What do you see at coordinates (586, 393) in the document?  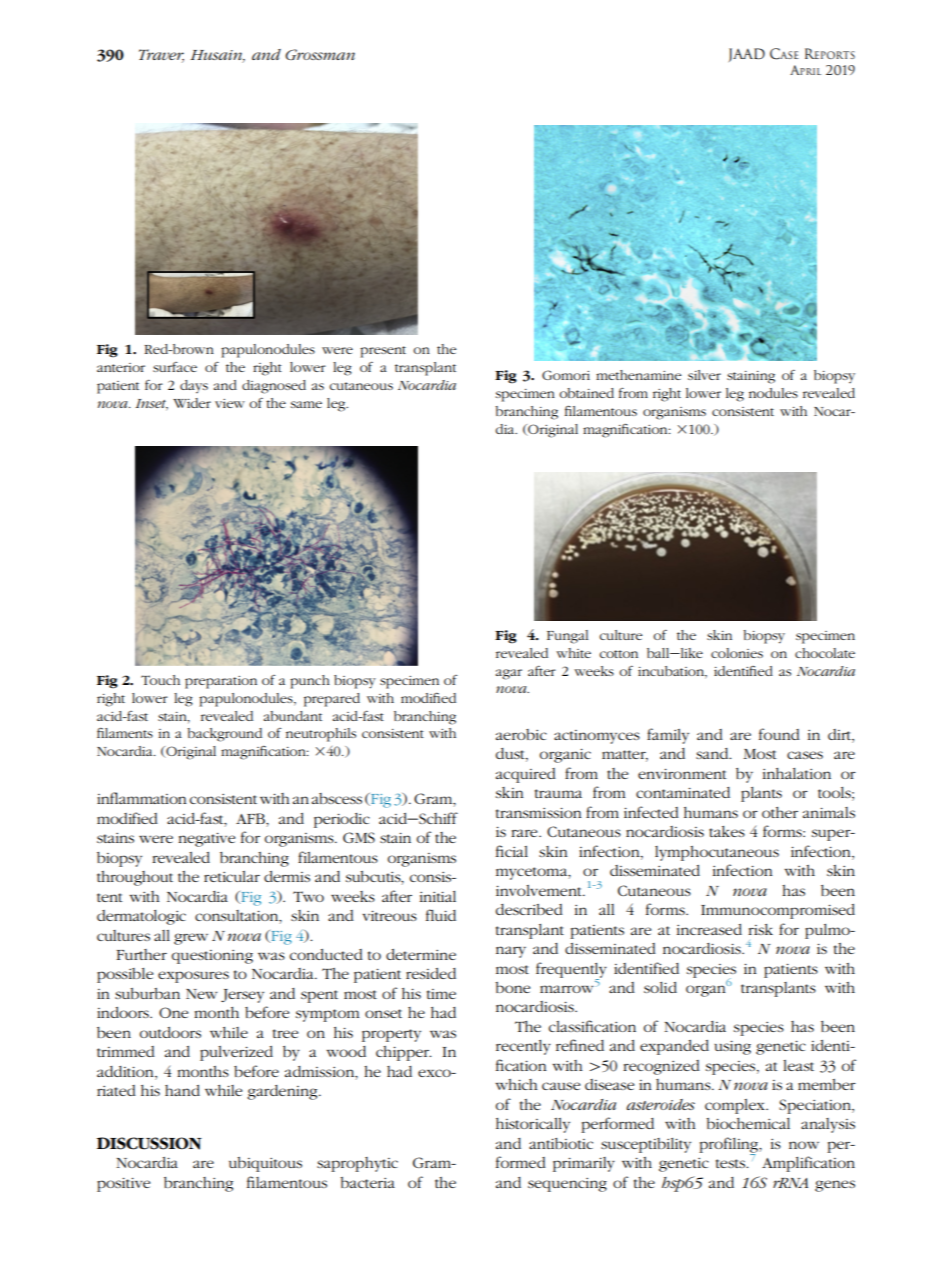 I see `obtained` at bounding box center [586, 393].
